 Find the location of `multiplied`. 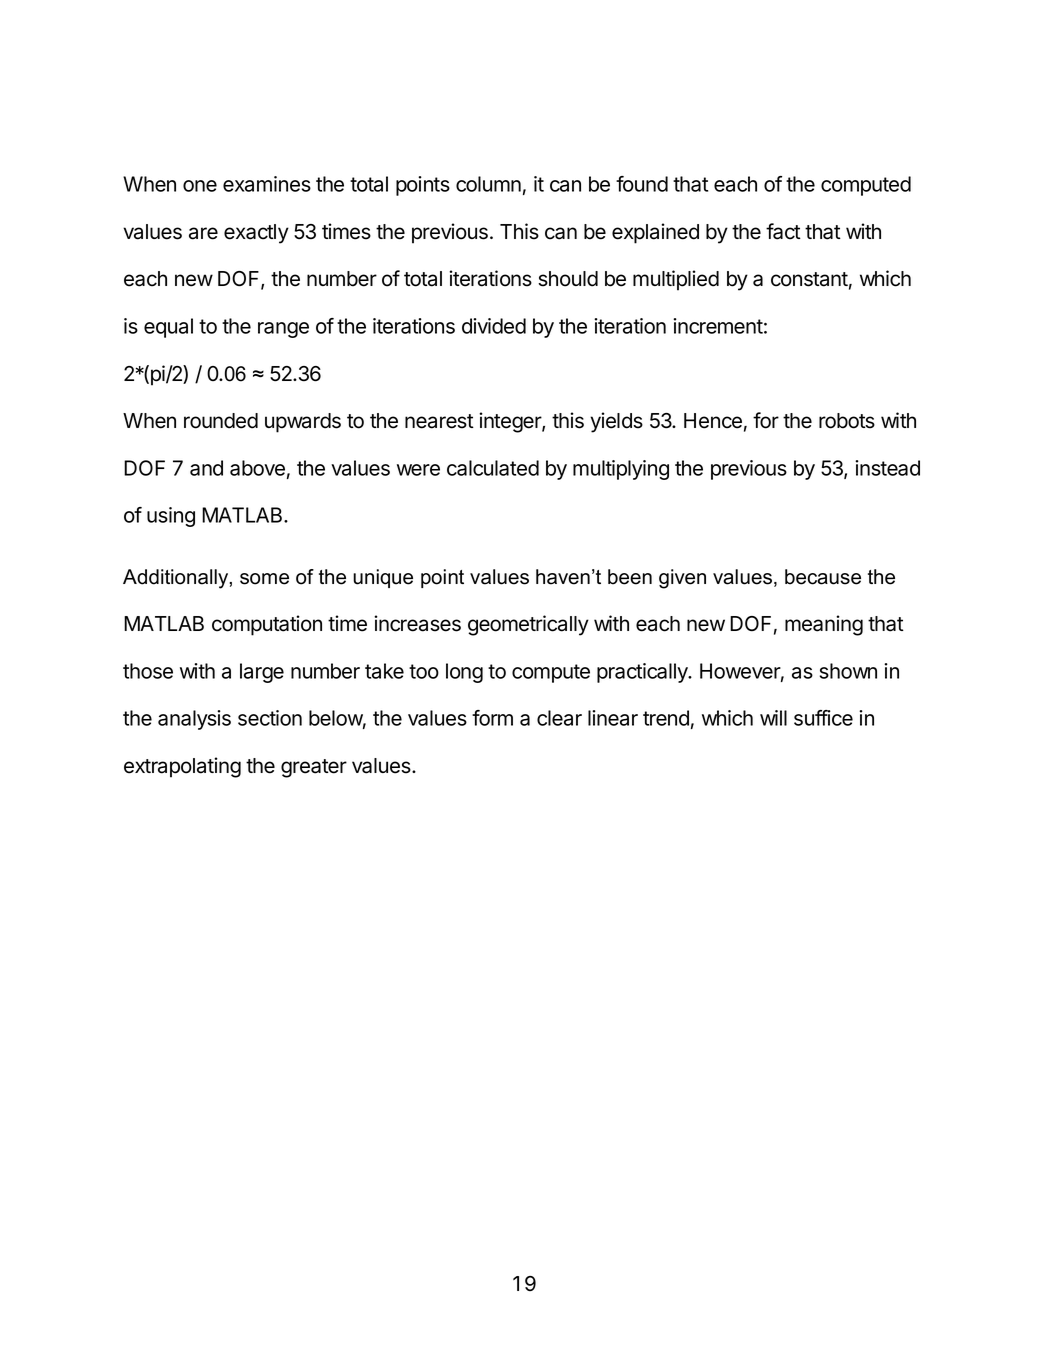

multiplied is located at coordinates (676, 280).
